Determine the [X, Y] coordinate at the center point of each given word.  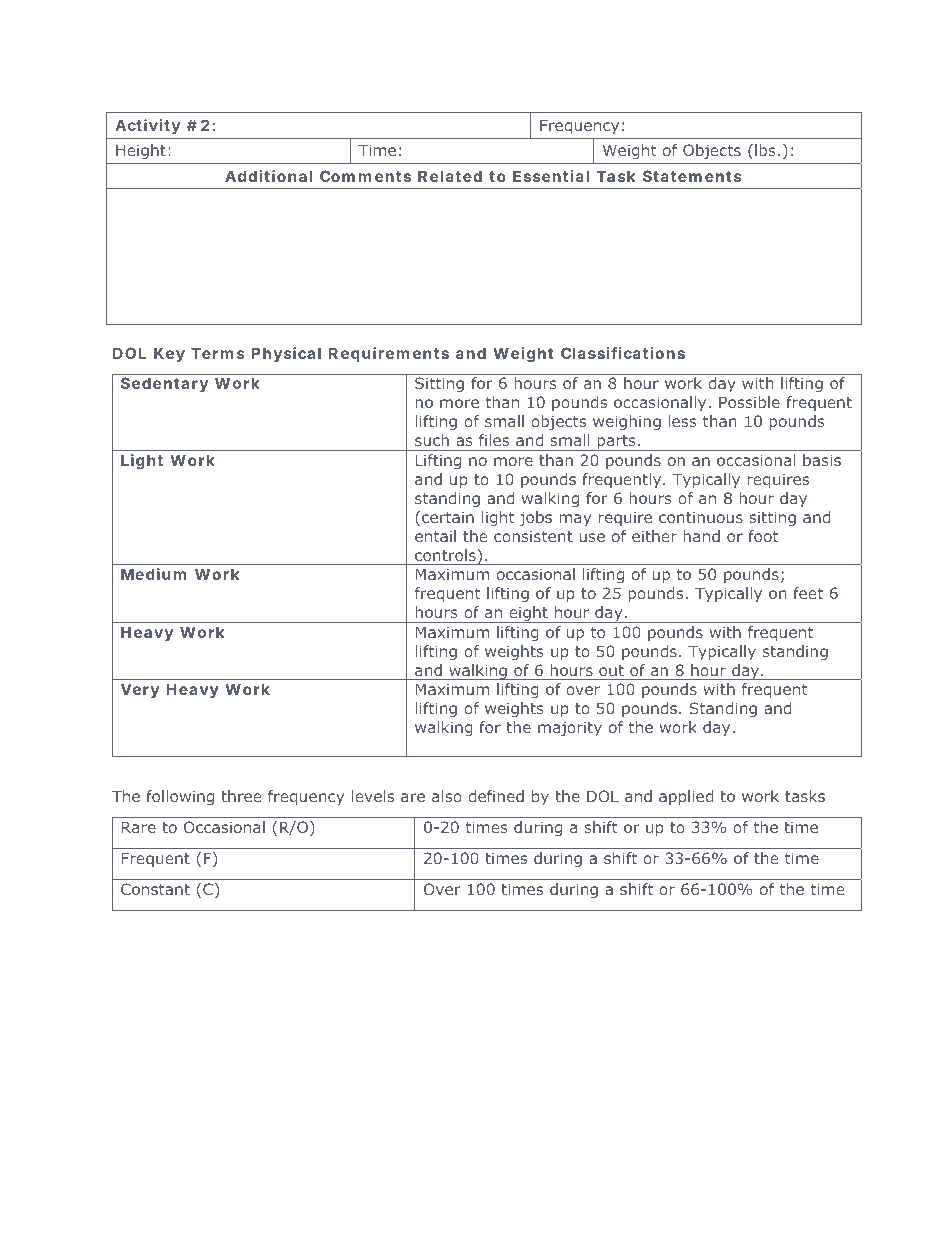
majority [570, 728]
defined [496, 796]
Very [140, 690]
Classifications [623, 353]
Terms [218, 353]
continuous [701, 517]
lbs [765, 150]
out [611, 670]
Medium [153, 574]
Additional [268, 176]
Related [450, 176]
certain [448, 517]
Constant [155, 889]
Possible [749, 402]
